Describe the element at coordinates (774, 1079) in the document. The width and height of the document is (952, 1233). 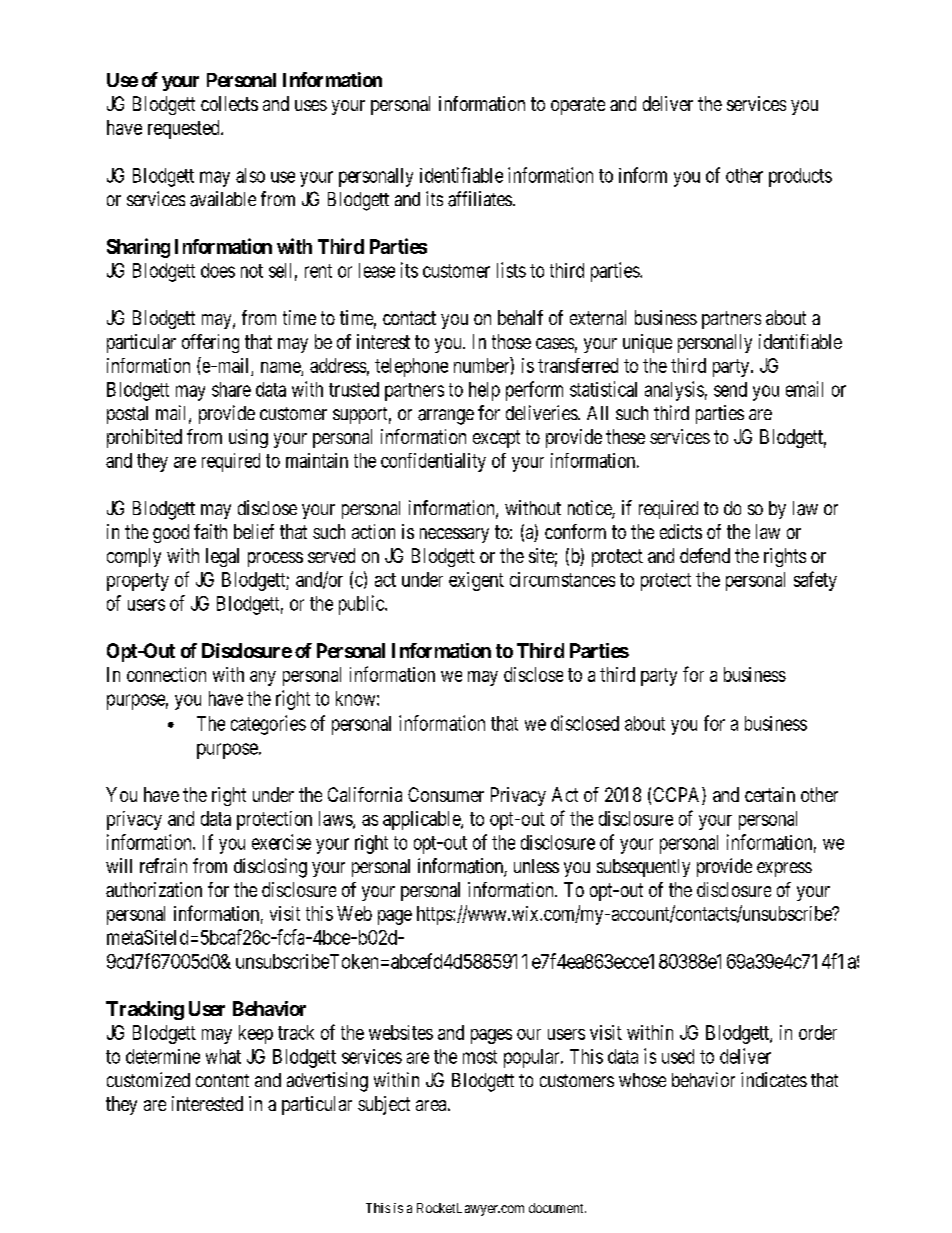
I see `indicates` at that location.
